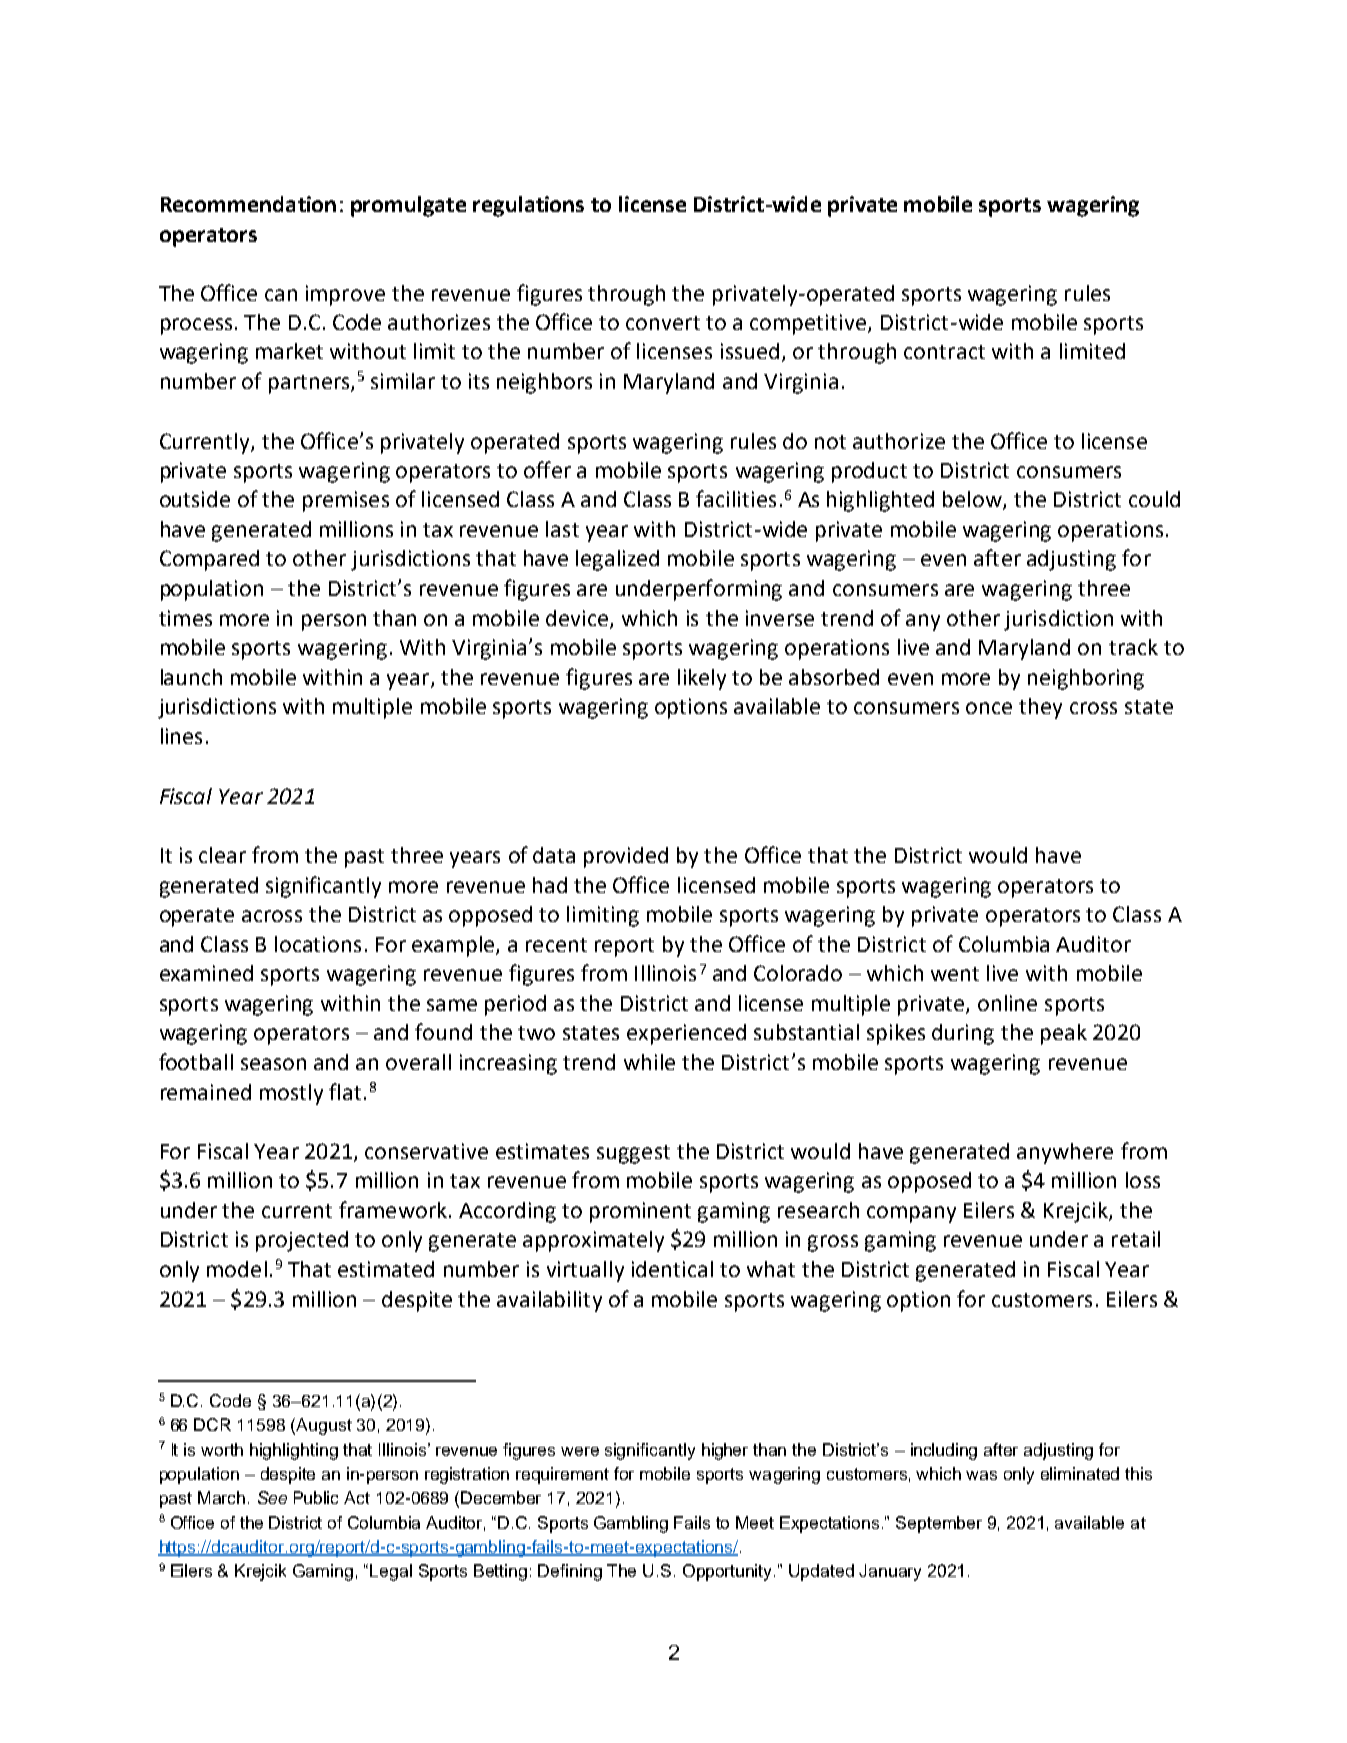 This screenshot has width=1347, height=1743. What do you see at coordinates (1065, 1153) in the screenshot?
I see `anywhere` at bounding box center [1065, 1153].
